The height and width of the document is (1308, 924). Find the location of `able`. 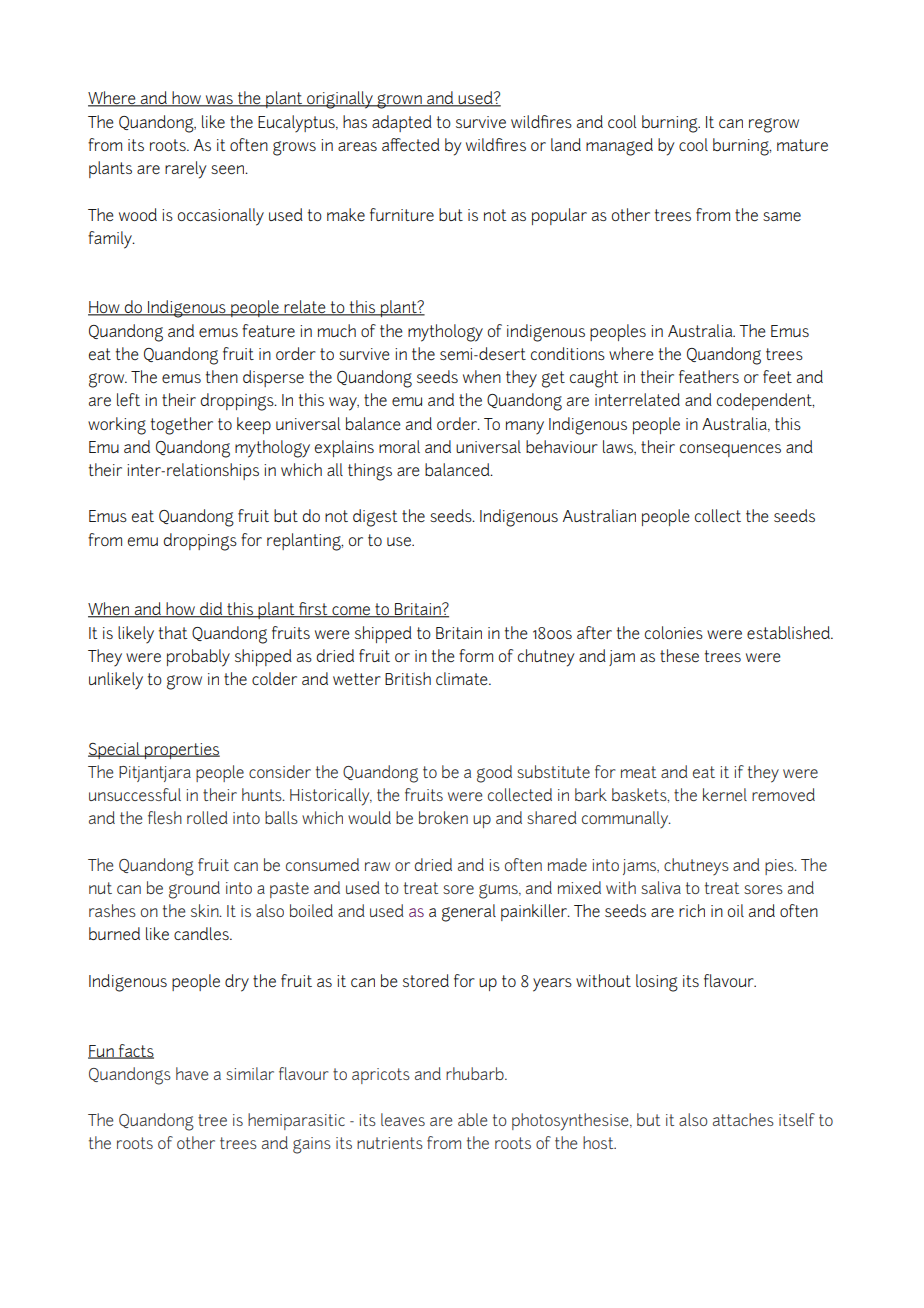

able is located at coordinates (472, 1119).
